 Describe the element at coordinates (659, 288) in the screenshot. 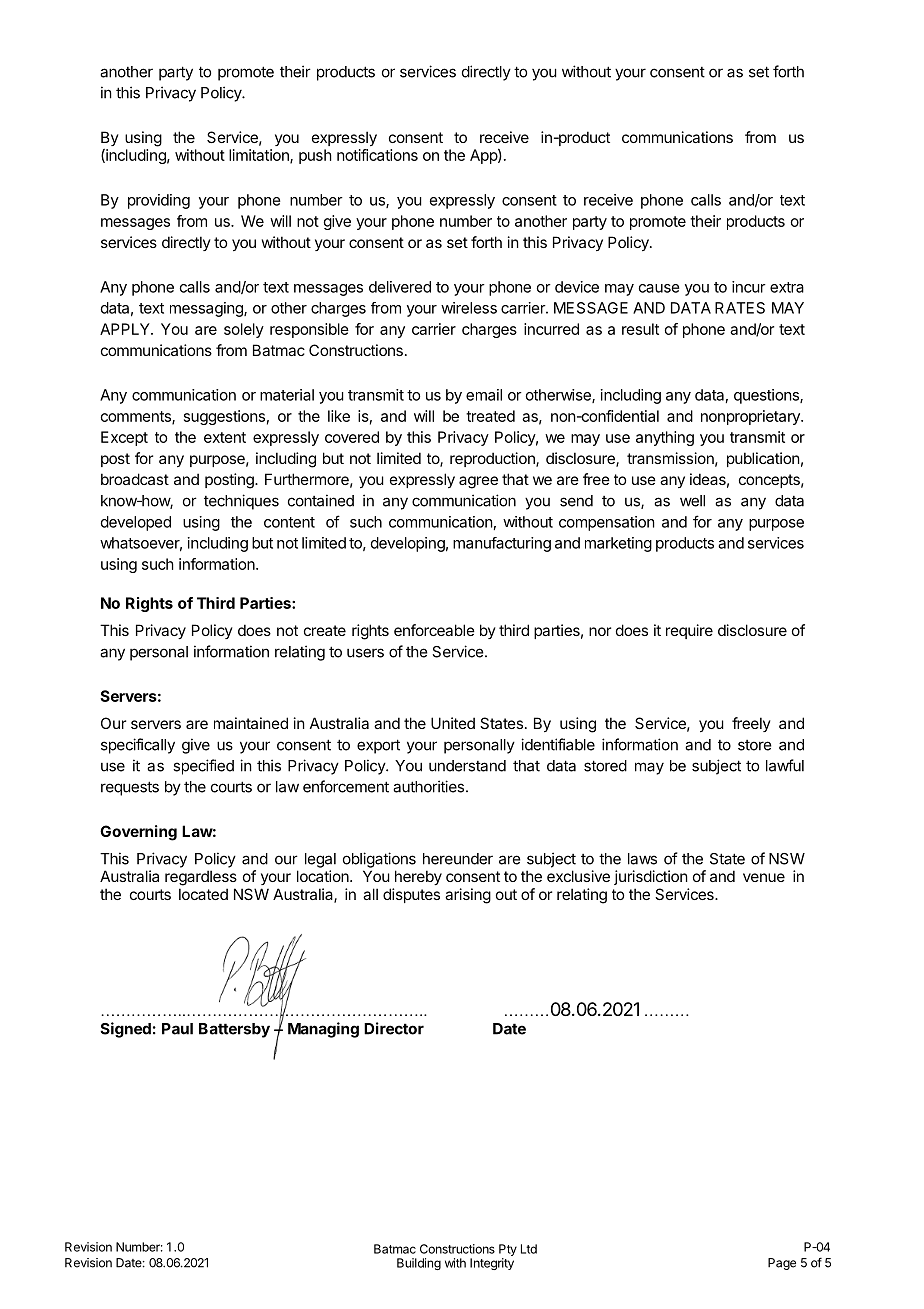

I see `cause` at that location.
